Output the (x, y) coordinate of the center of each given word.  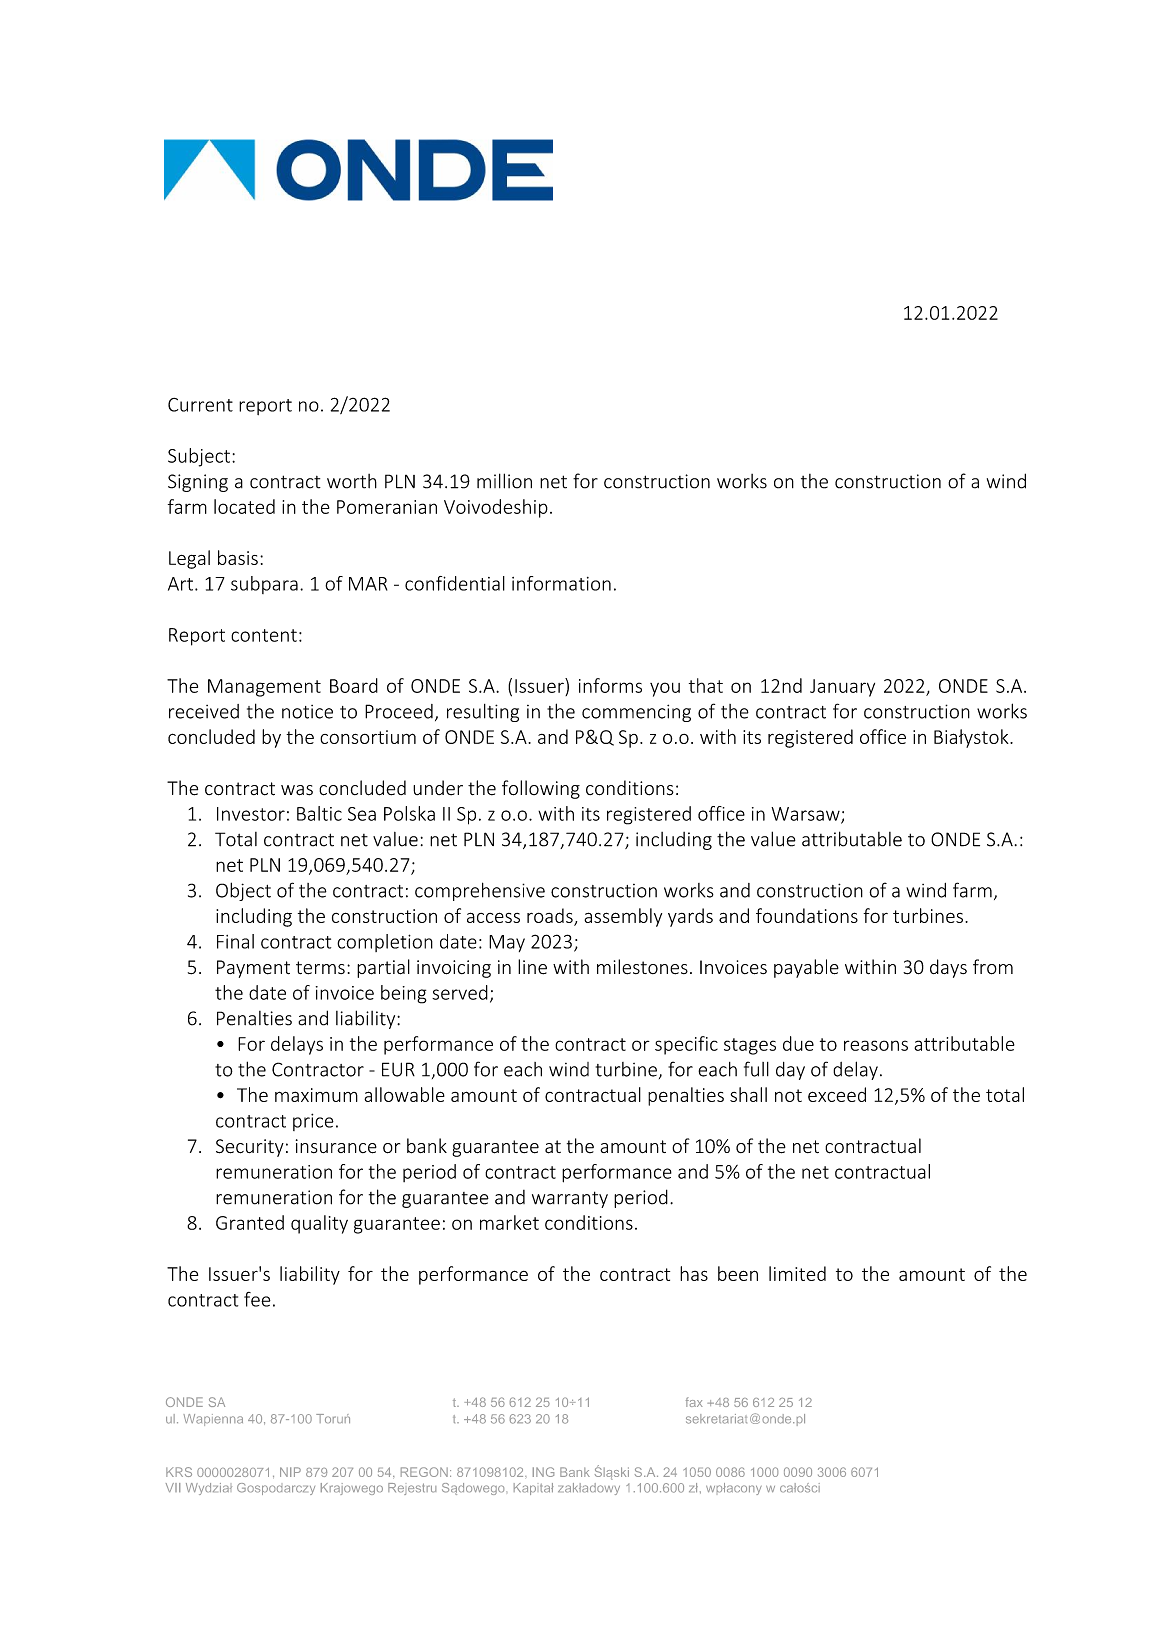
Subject (199, 457)
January (842, 688)
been (738, 1273)
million (504, 481)
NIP (290, 1472)
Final (235, 941)
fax (694, 1402)
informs (610, 685)
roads (551, 916)
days (948, 968)
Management (264, 688)
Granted (250, 1222)
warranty (570, 1199)
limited (797, 1273)
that (706, 685)
